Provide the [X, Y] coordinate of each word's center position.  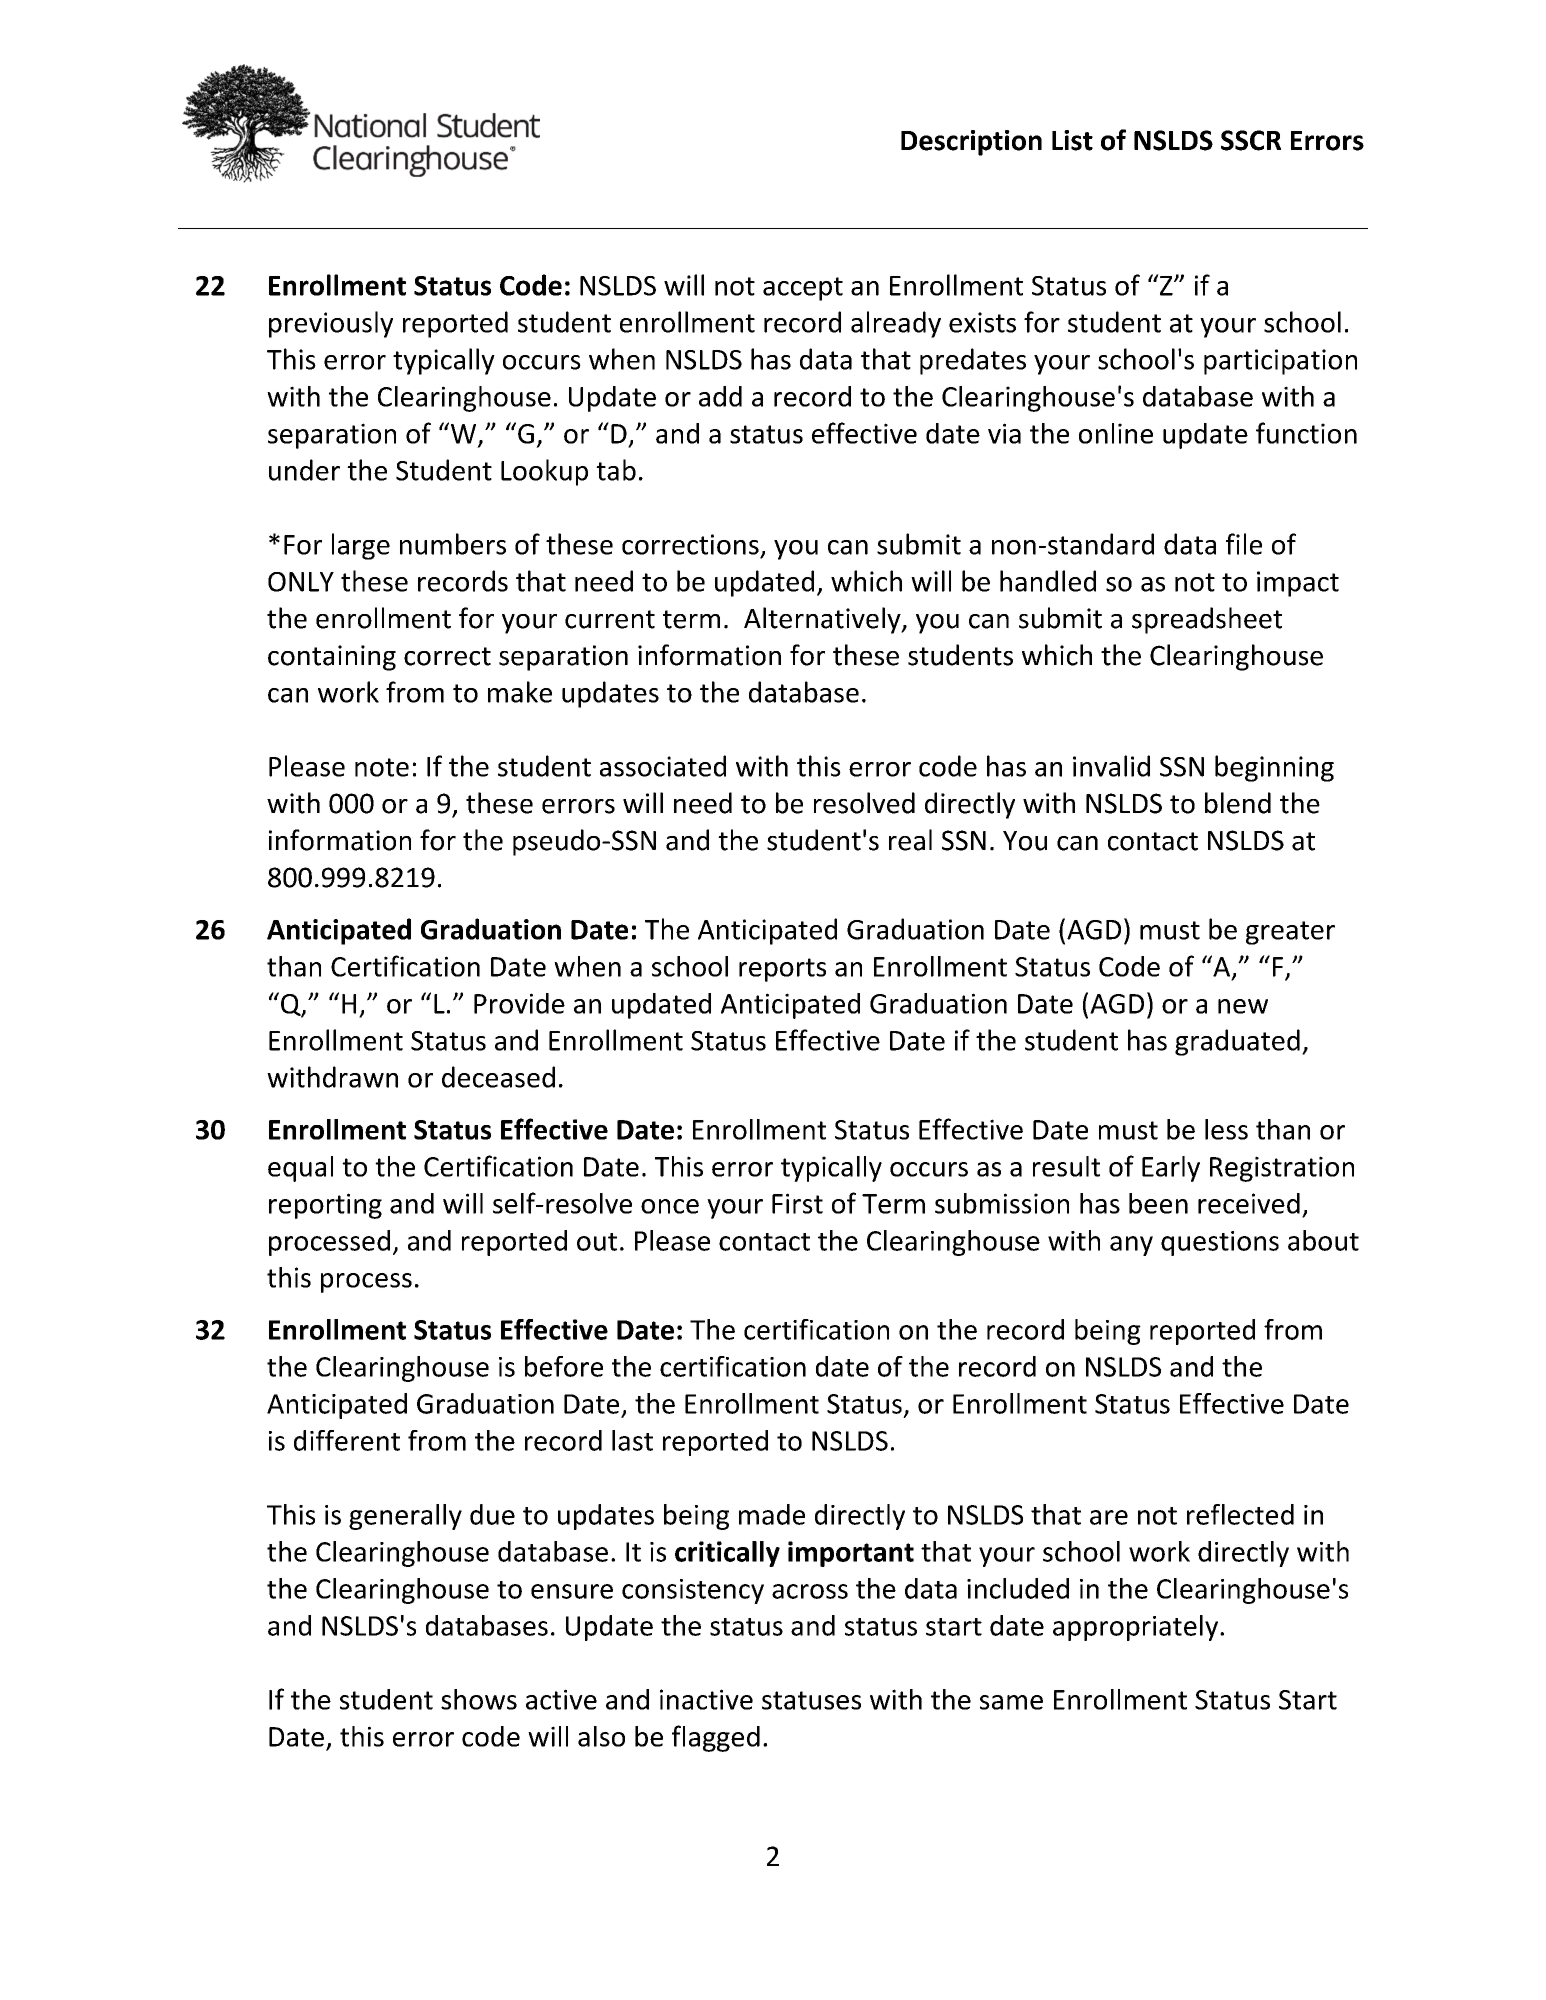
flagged [716, 1738]
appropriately [1137, 1628]
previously [331, 324]
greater [1290, 933]
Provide [519, 1003]
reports [782, 970]
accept [803, 289]
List [1072, 140]
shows [479, 1699]
